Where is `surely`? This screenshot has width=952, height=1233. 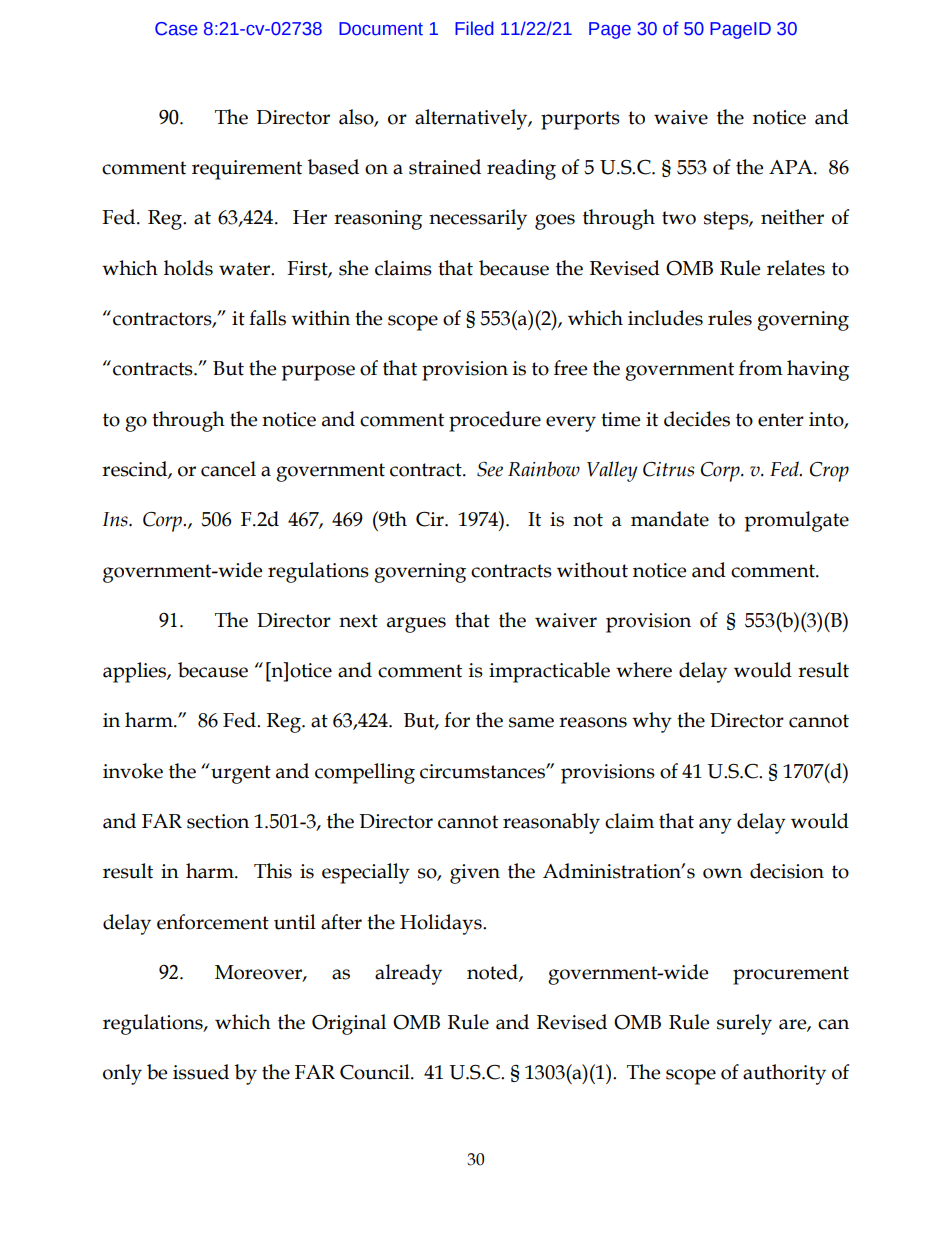 surely is located at coordinates (744, 1024).
